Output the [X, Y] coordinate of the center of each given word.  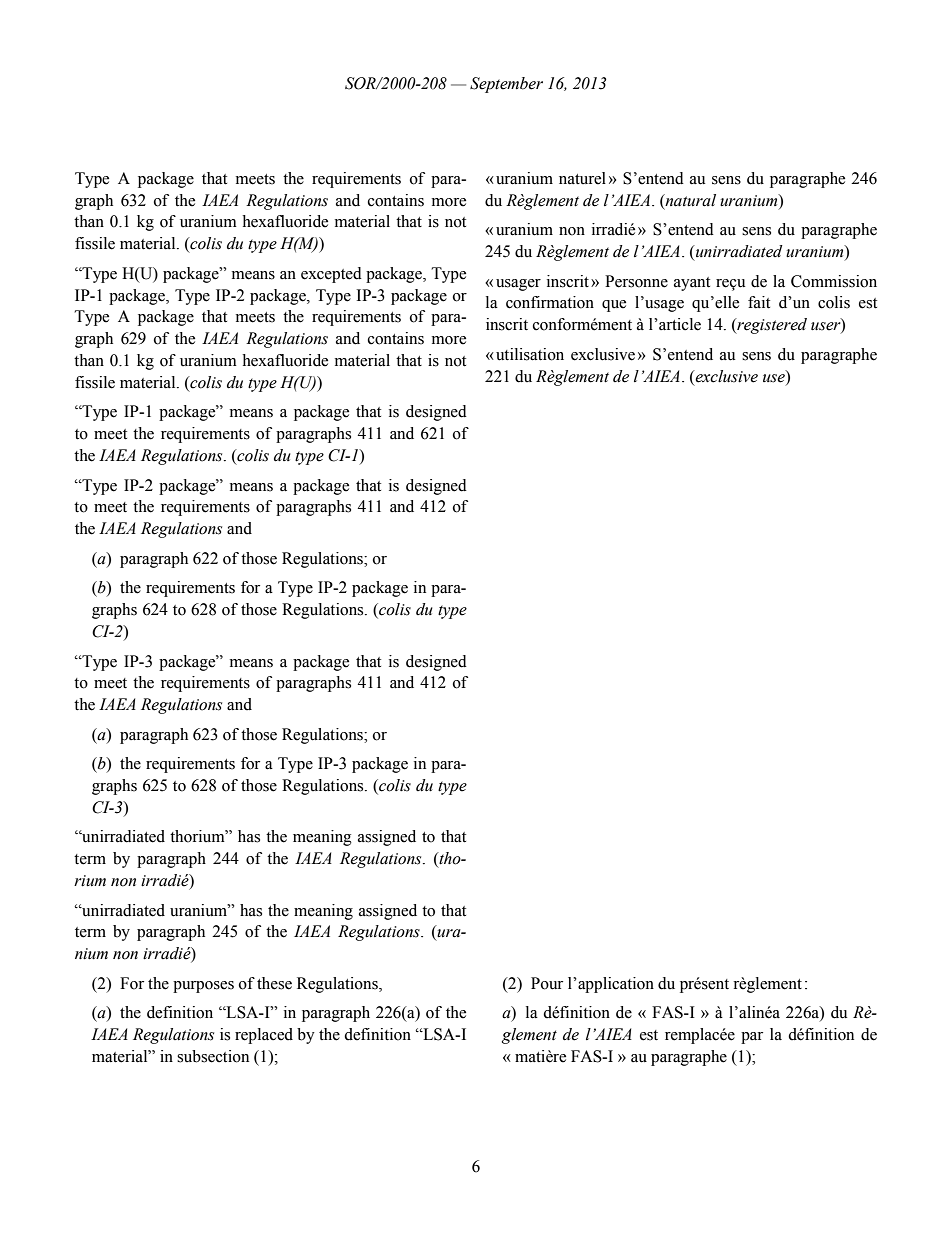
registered [771, 326]
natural [689, 201]
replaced [264, 1036]
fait [759, 302]
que [614, 306]
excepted [331, 275]
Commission [834, 281]
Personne [636, 281]
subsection [213, 1056]
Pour [547, 983]
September [506, 85]
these [274, 983]
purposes [203, 987]
